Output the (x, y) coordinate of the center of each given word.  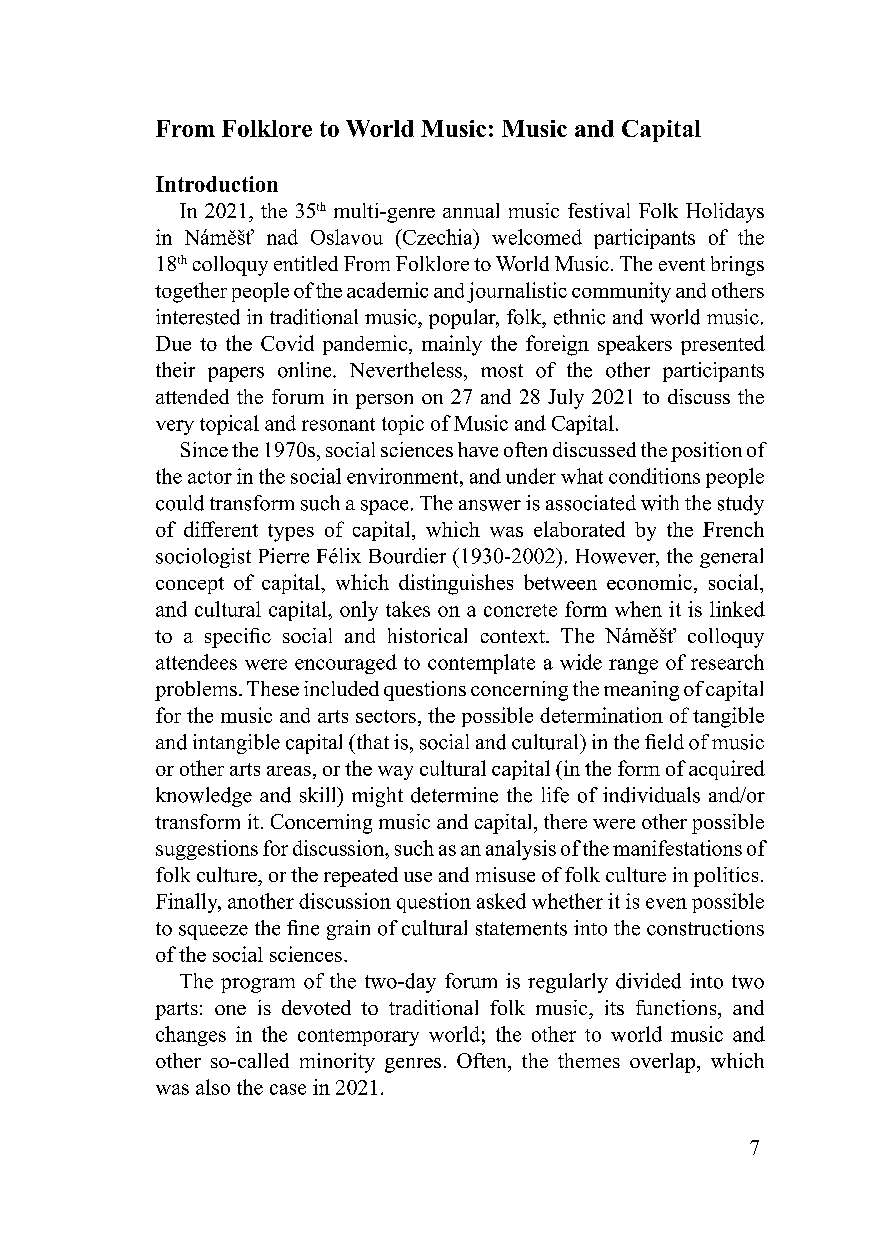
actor (210, 477)
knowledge (204, 797)
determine (454, 795)
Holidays (725, 213)
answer (490, 505)
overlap (664, 1063)
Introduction (217, 184)
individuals (651, 795)
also (213, 1087)
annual (471, 210)
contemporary (358, 1037)
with (660, 503)
